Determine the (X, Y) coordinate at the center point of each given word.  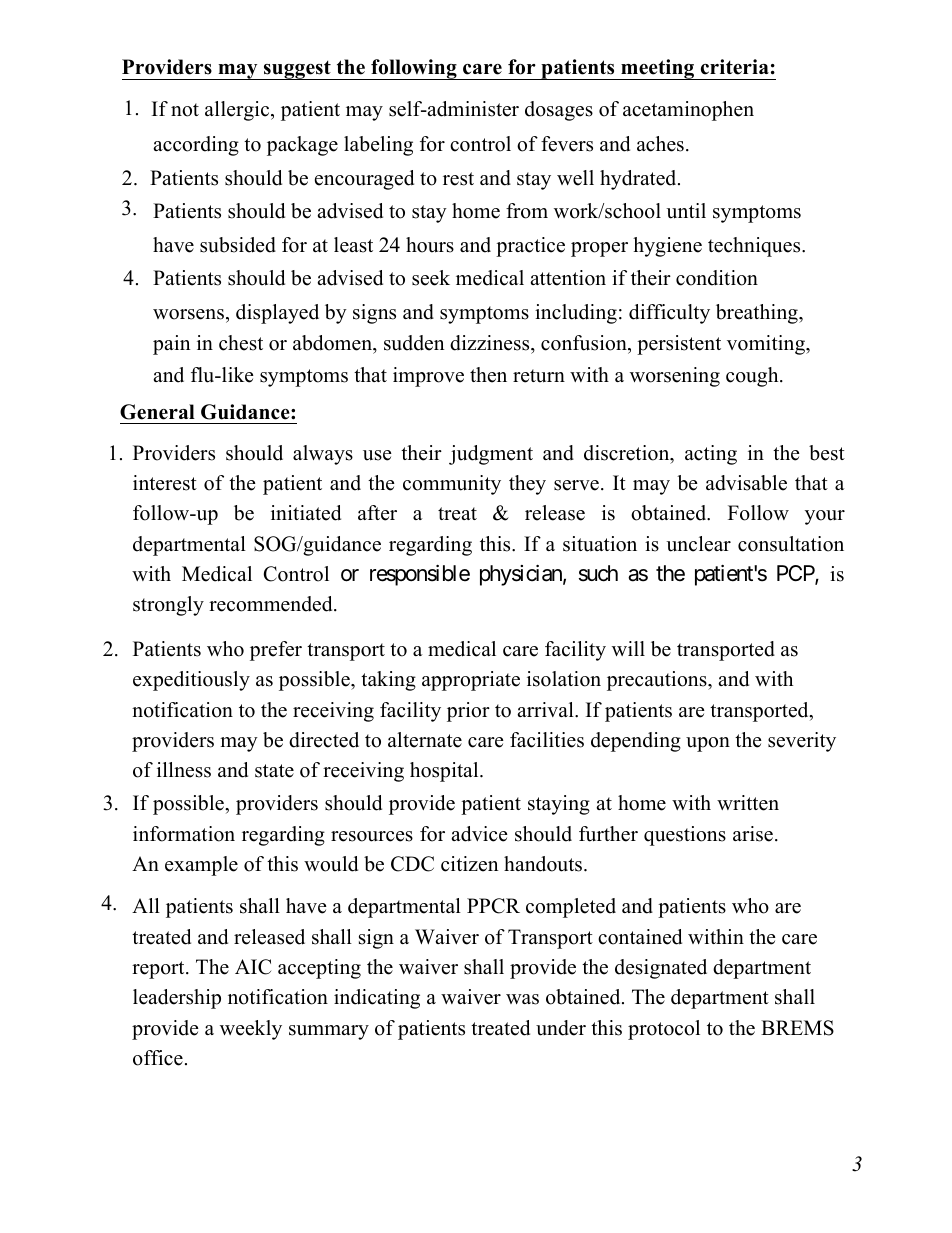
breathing (758, 314)
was (522, 999)
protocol (664, 1030)
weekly (251, 1030)
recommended (272, 604)
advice (479, 834)
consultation (791, 544)
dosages (559, 111)
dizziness (491, 344)
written (748, 803)
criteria (735, 67)
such (598, 573)
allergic (238, 111)
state (274, 771)
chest (241, 343)
